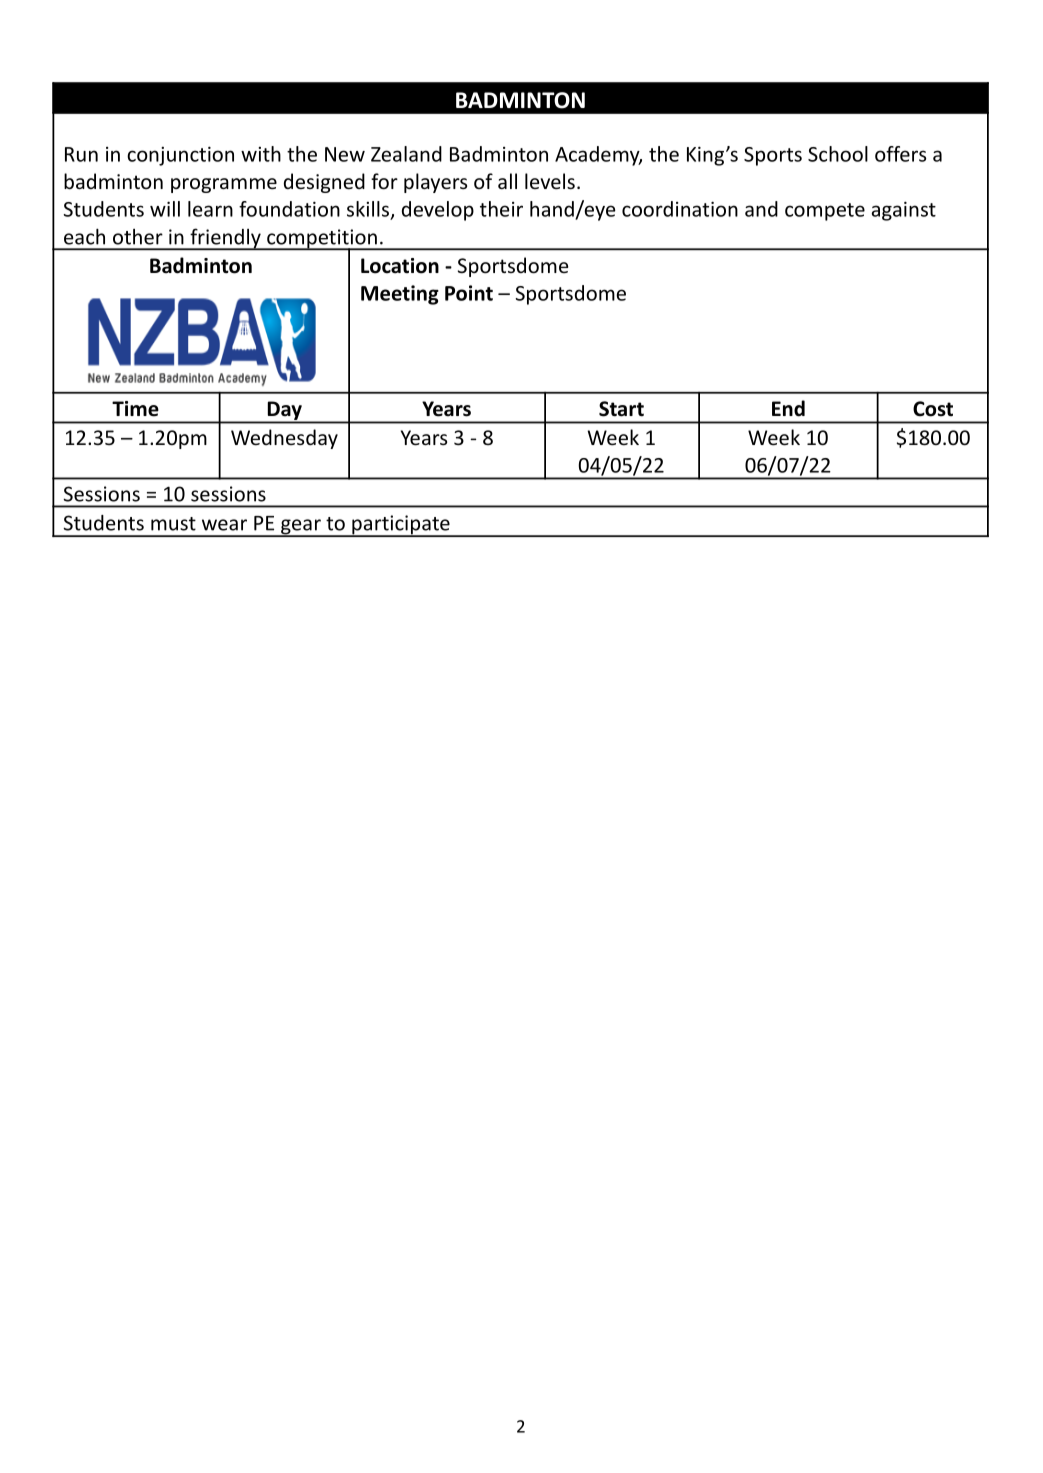 The image size is (1043, 1473). Describe the element at coordinates (180, 156) in the screenshot. I see `conjunction` at that location.
